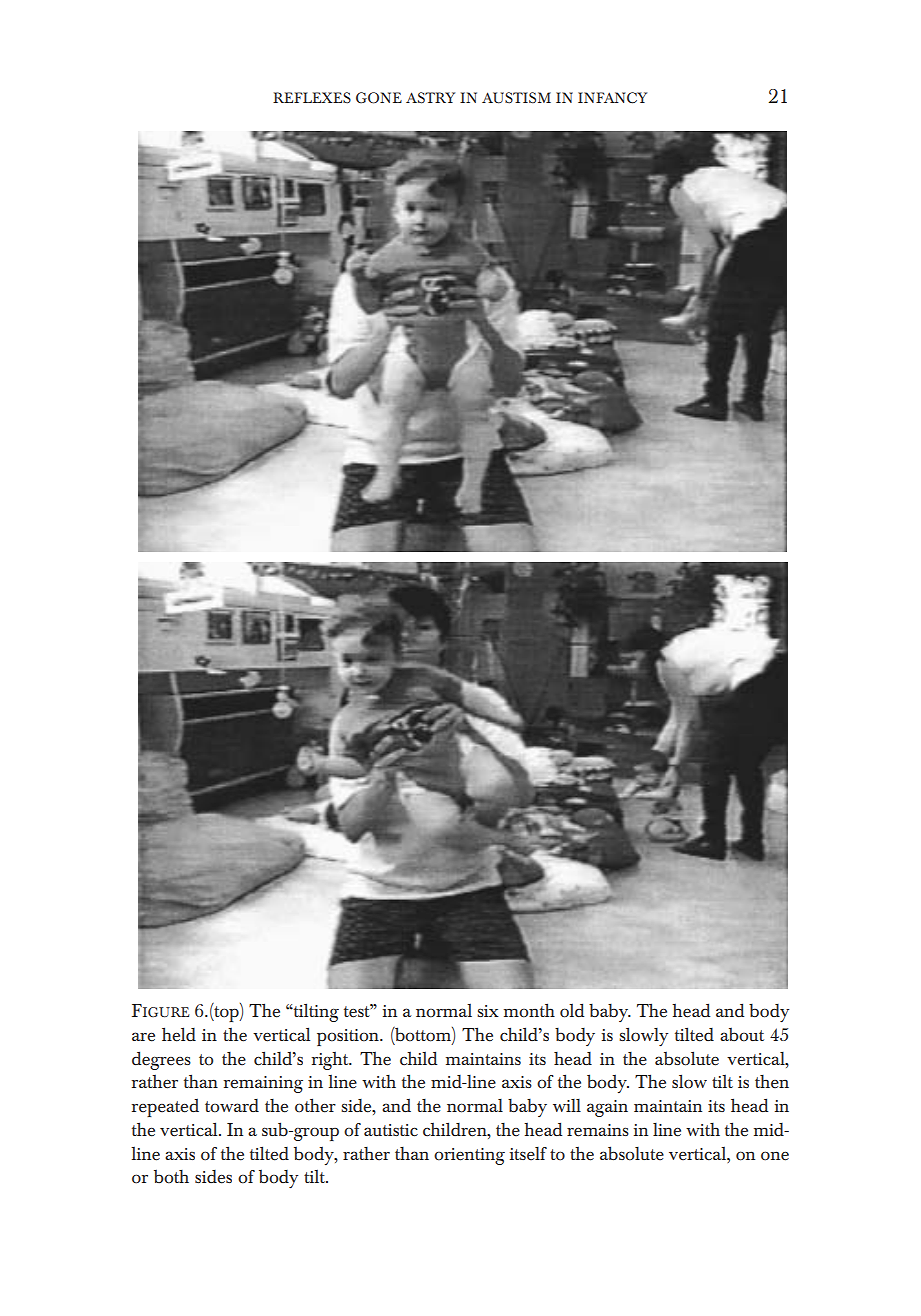  What do you see at coordinates (488, 1011) in the page?
I see `six` at bounding box center [488, 1011].
